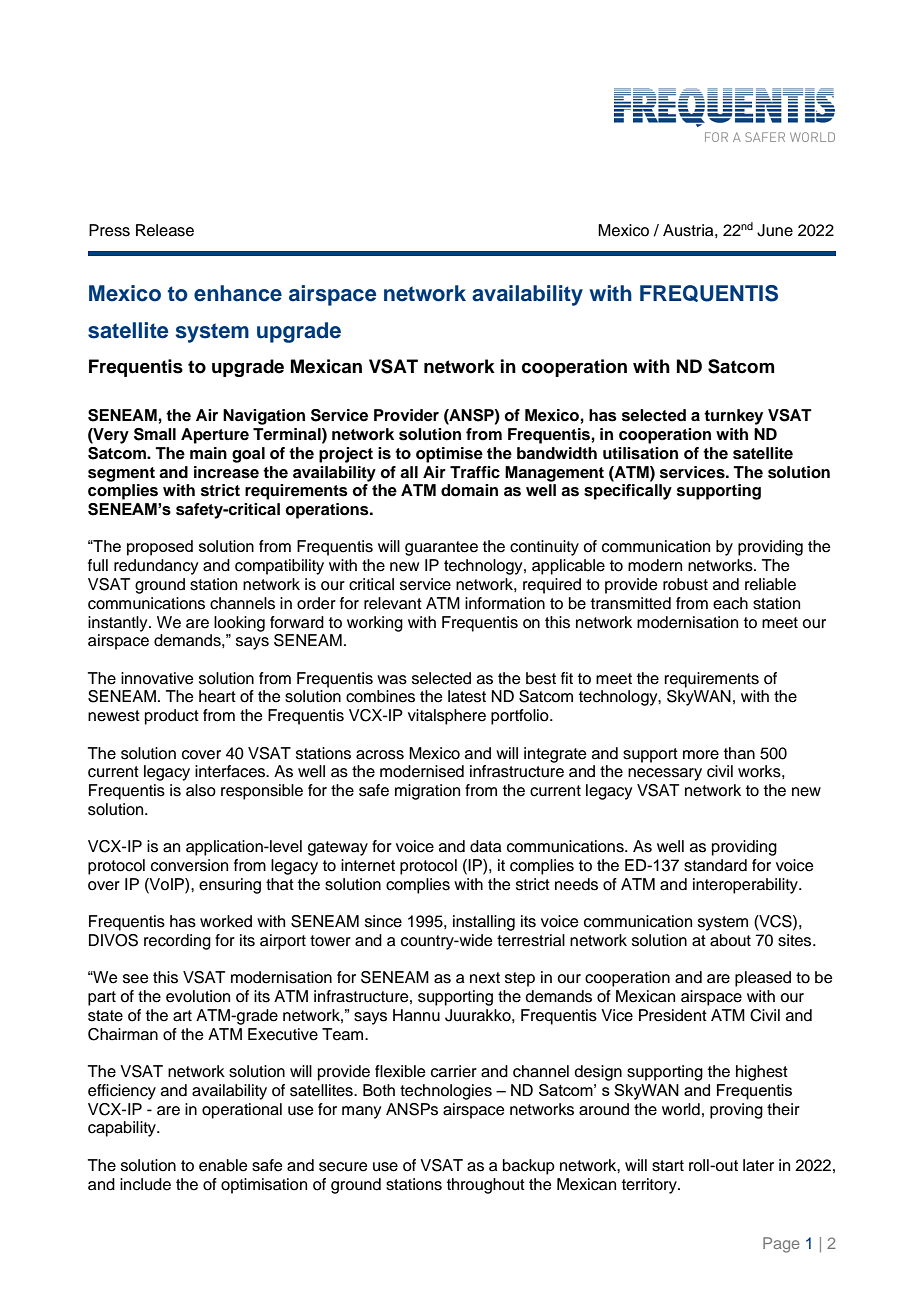 The image size is (924, 1308). What do you see at coordinates (145, 1184) in the page?
I see `include` at bounding box center [145, 1184].
